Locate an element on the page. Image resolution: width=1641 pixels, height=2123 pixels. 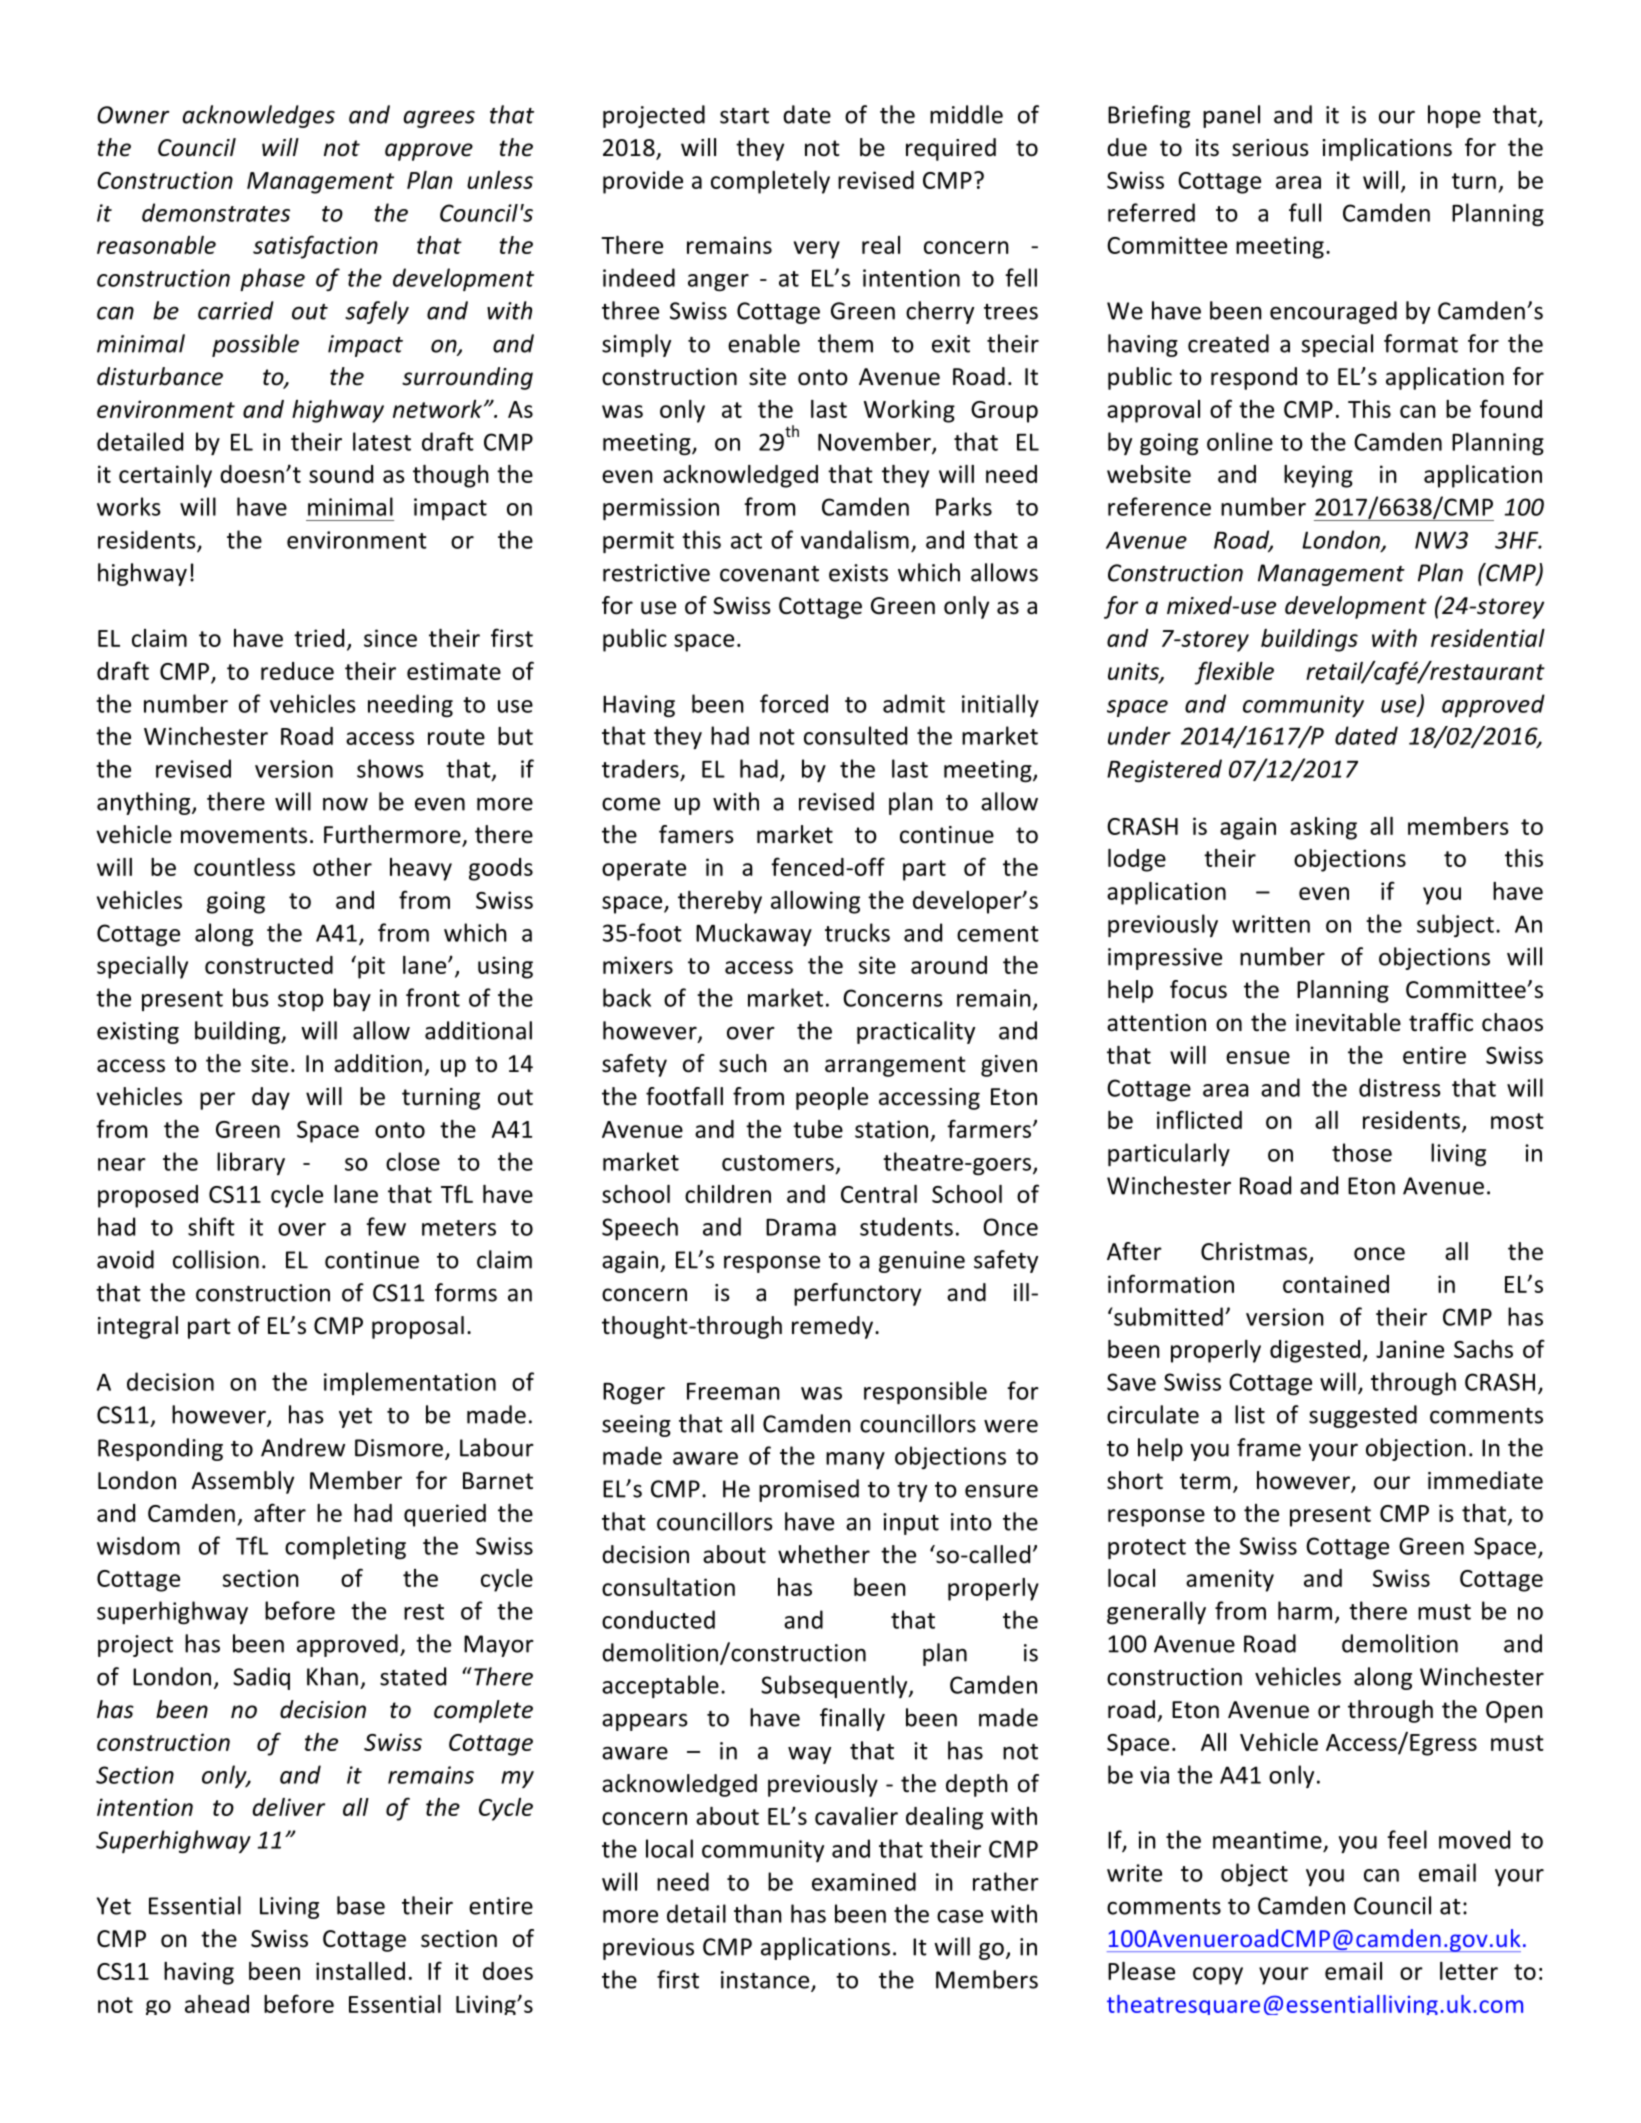
installed is located at coordinates (360, 1971).
